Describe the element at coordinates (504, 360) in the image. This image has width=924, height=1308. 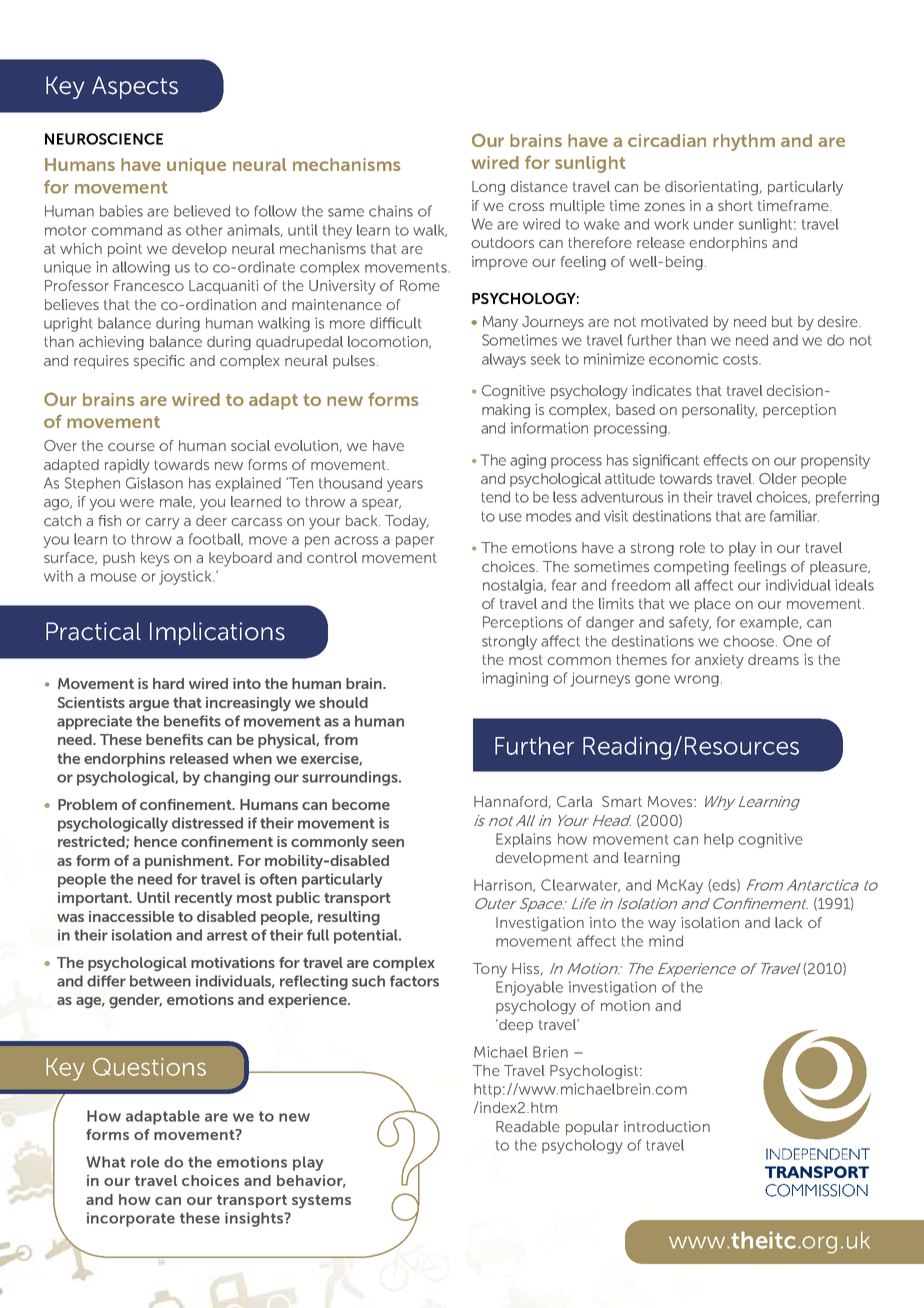
I see `always` at that location.
